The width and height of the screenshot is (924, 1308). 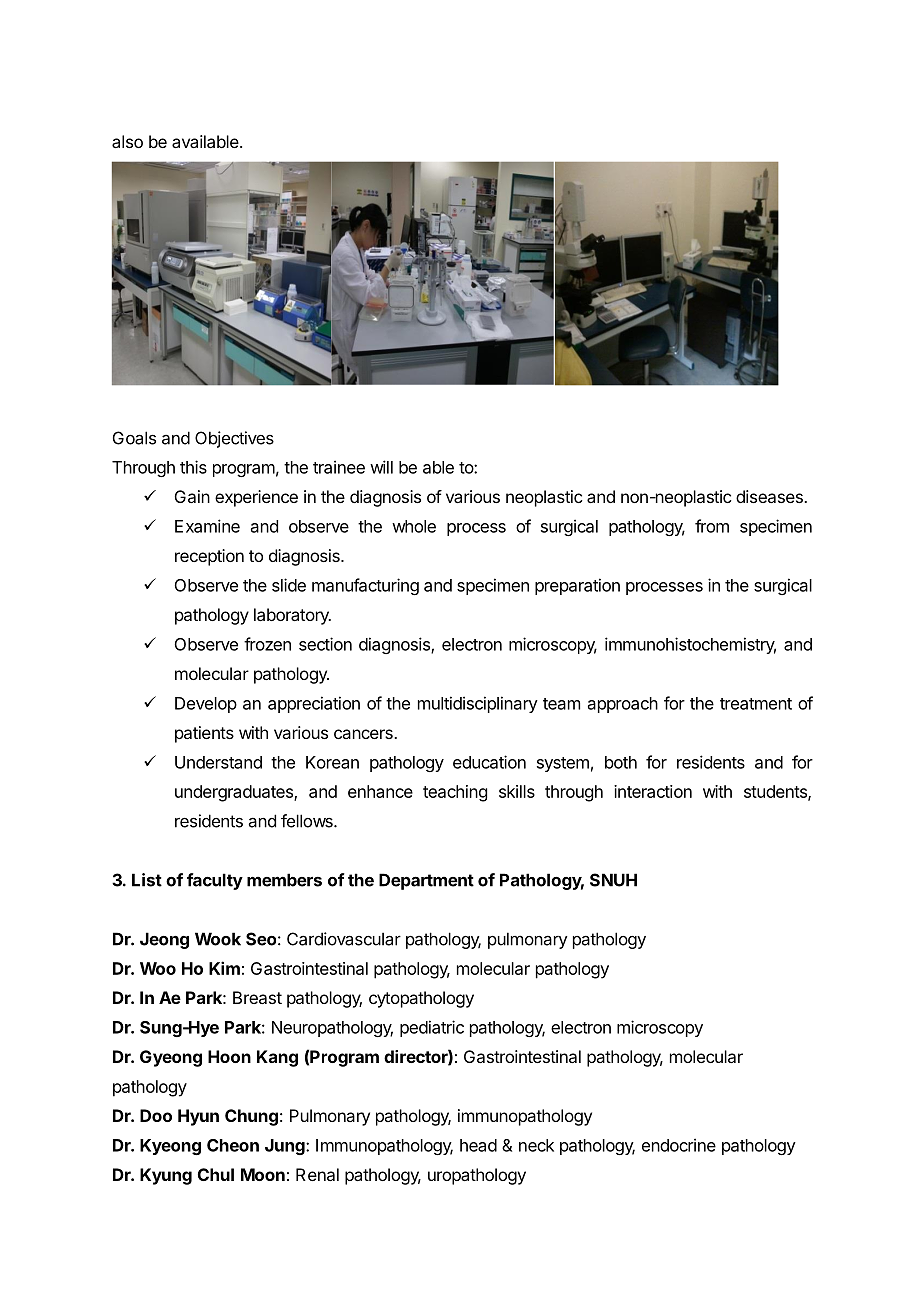 I want to click on multidisciplinary, so click(x=478, y=704).
